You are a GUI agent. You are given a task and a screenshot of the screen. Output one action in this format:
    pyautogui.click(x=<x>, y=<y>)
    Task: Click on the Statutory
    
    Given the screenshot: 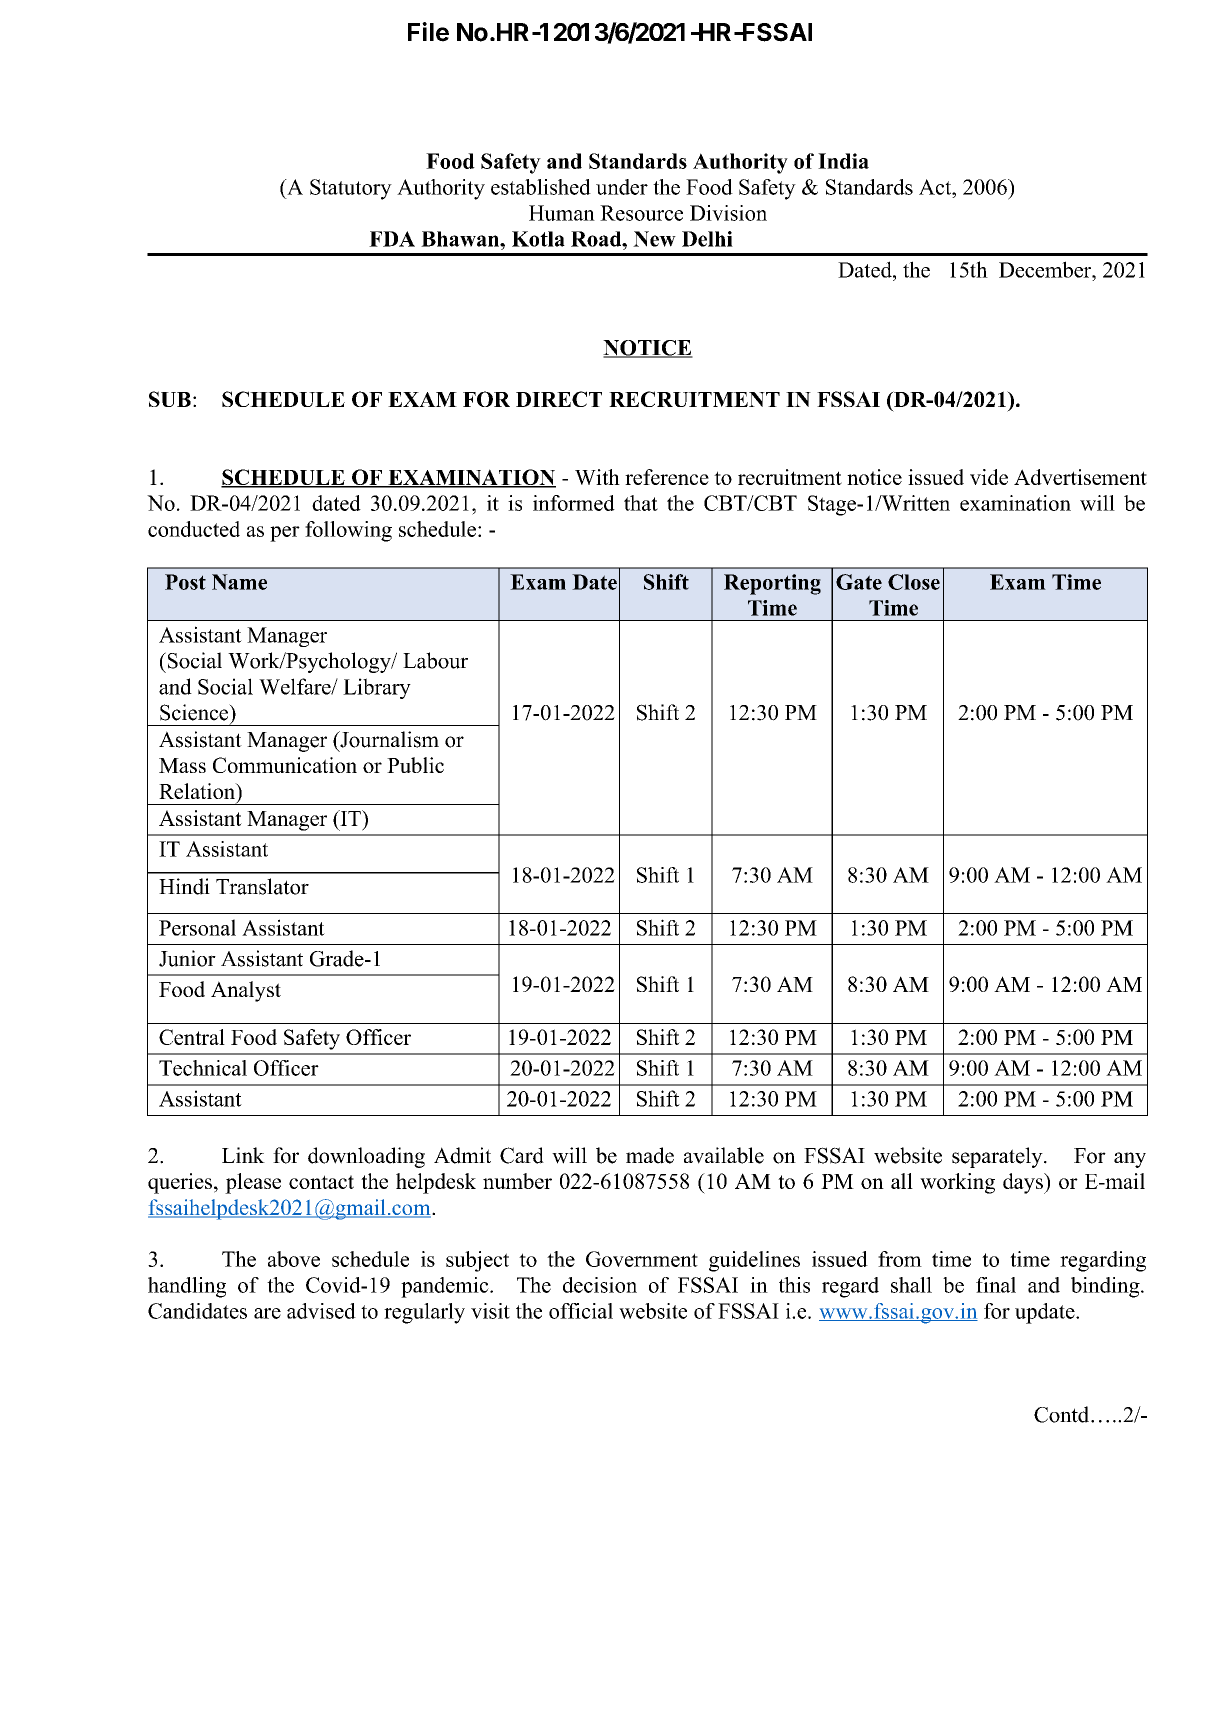 What is the action you would take?
    pyautogui.click(x=351, y=189)
